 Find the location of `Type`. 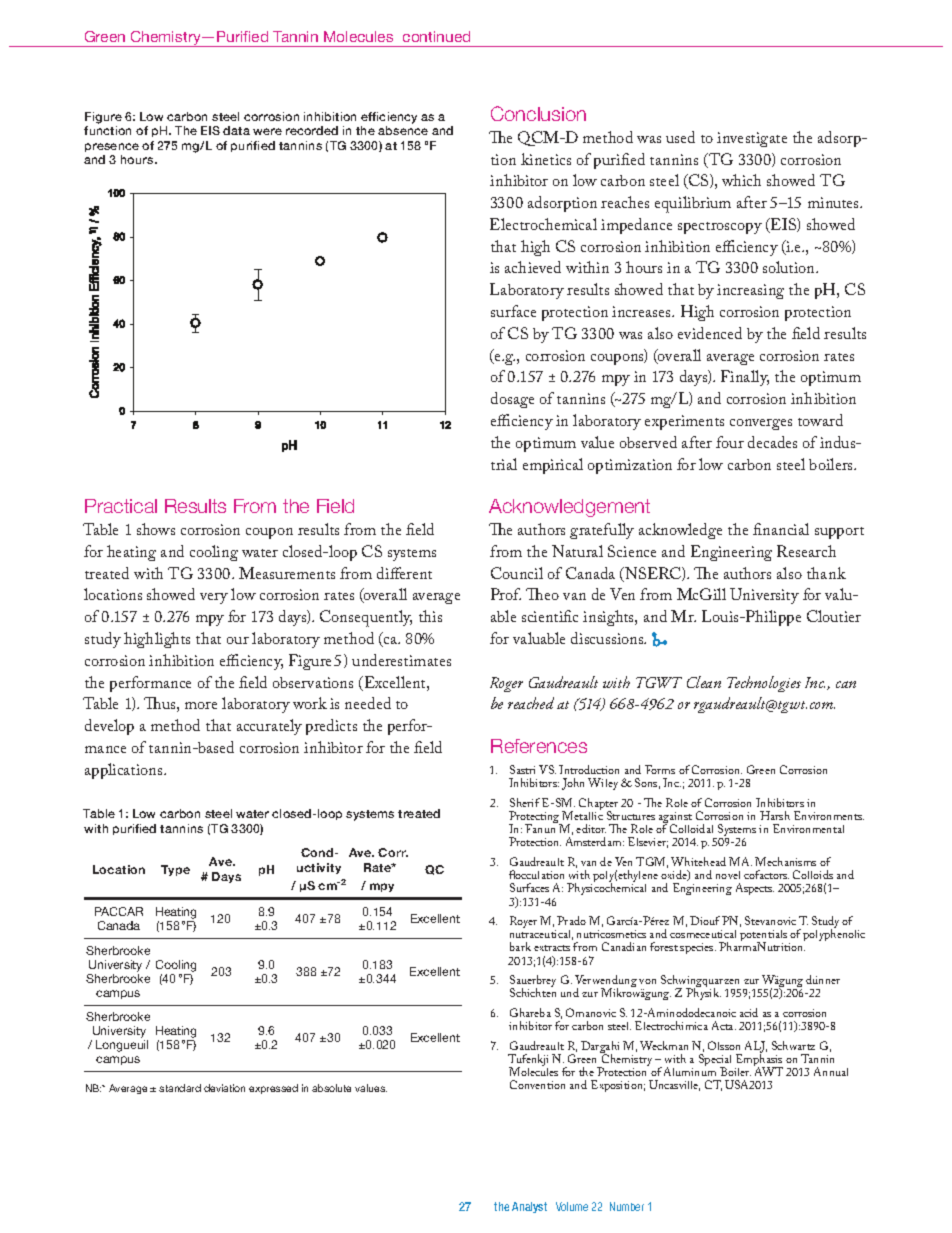

Type is located at coordinates (175, 870).
